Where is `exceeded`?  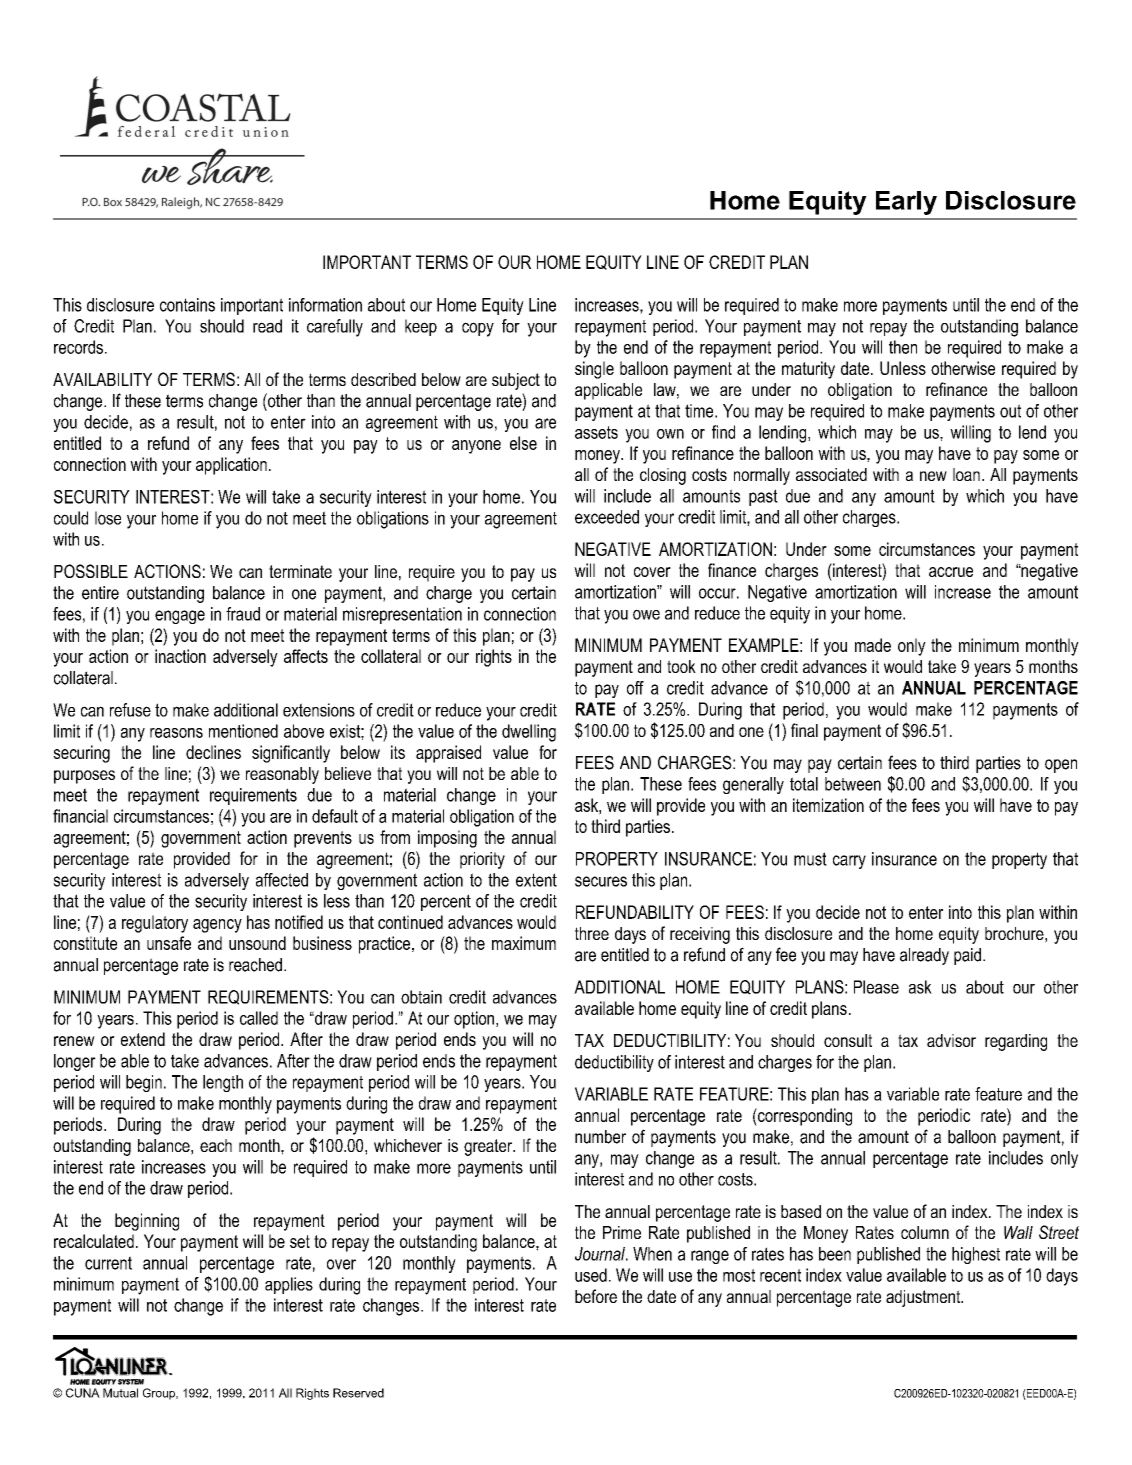 exceeded is located at coordinates (607, 517).
